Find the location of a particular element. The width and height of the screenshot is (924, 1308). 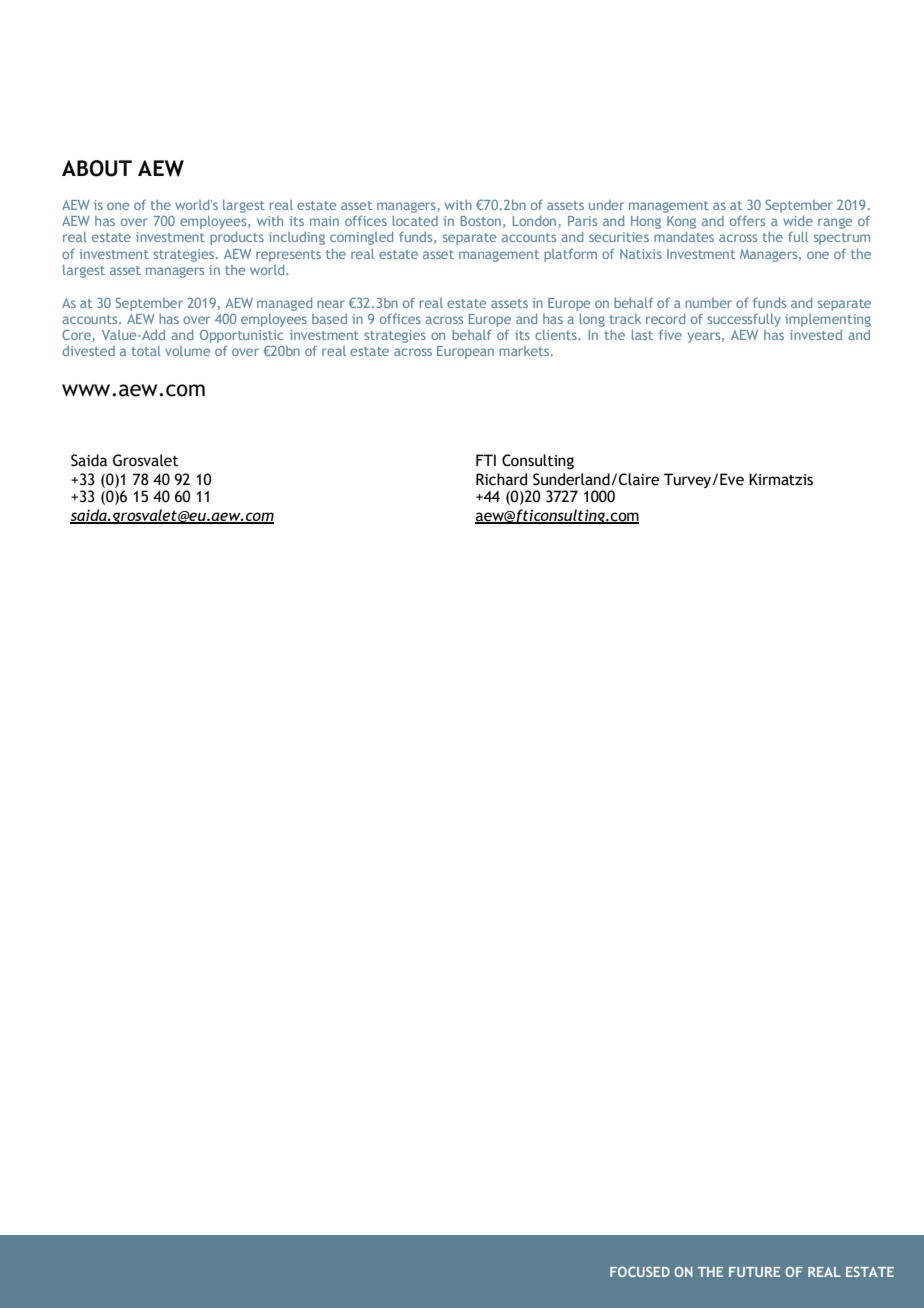

markets is located at coordinates (525, 351).
